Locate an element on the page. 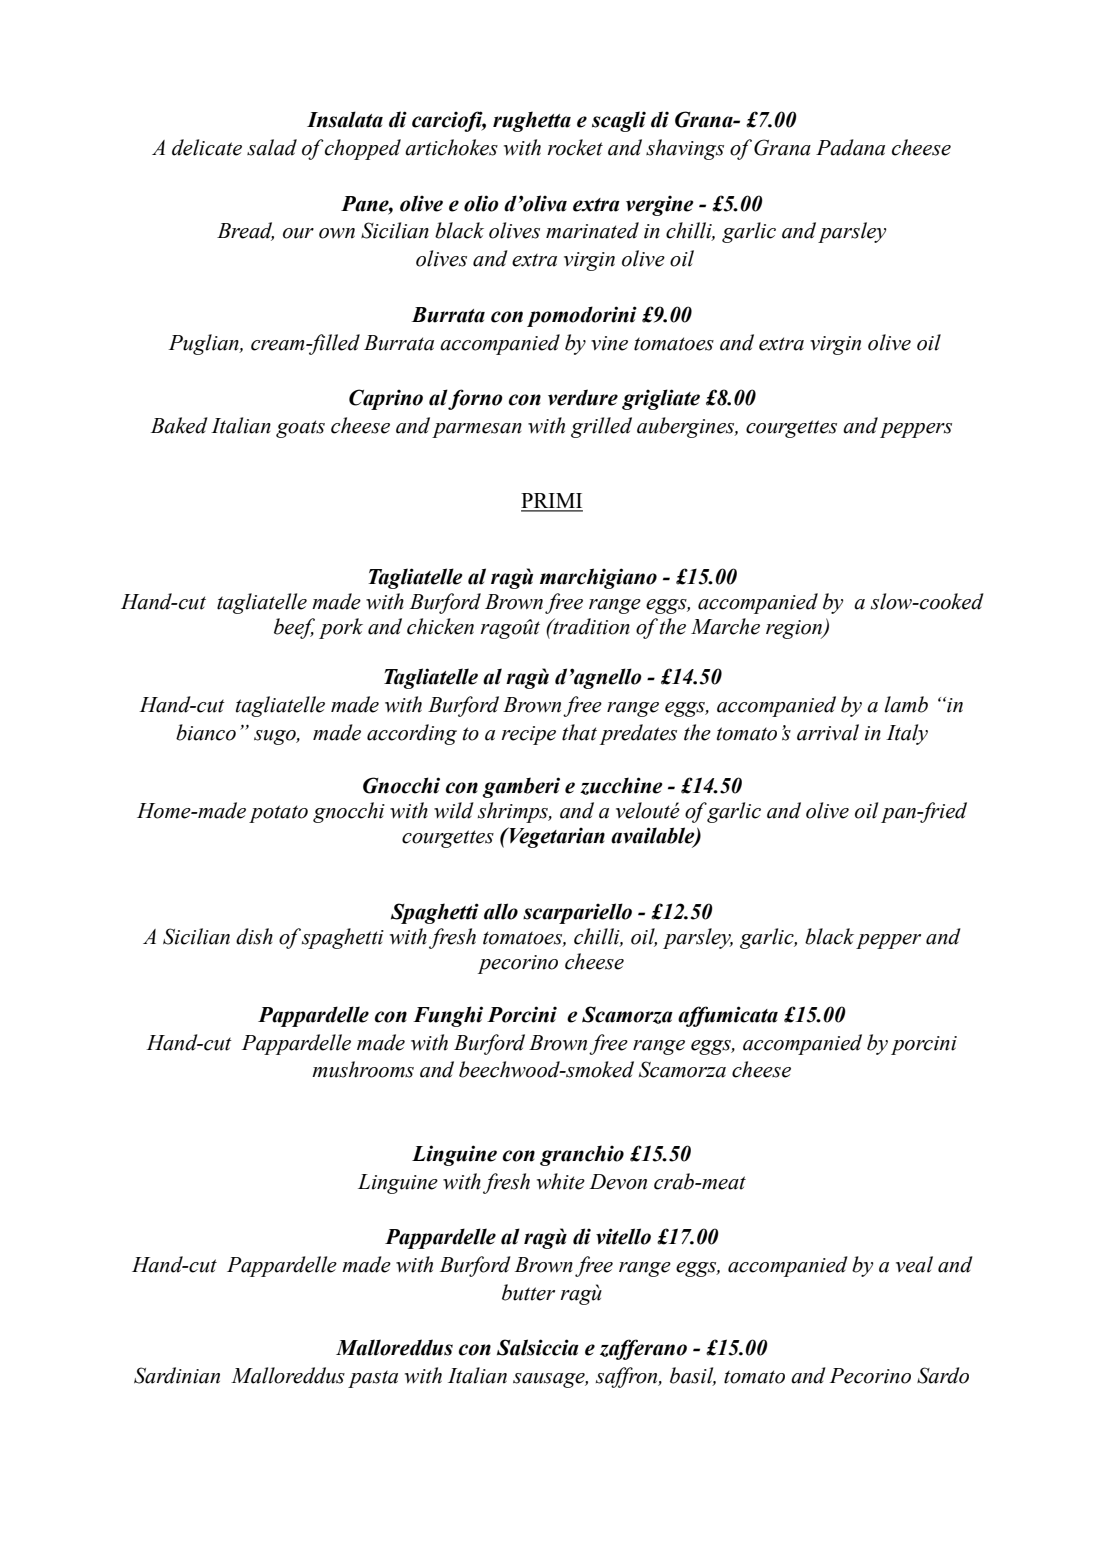 Image resolution: width=1104 pixels, height=1561 pixels. recipe is located at coordinates (528, 735).
